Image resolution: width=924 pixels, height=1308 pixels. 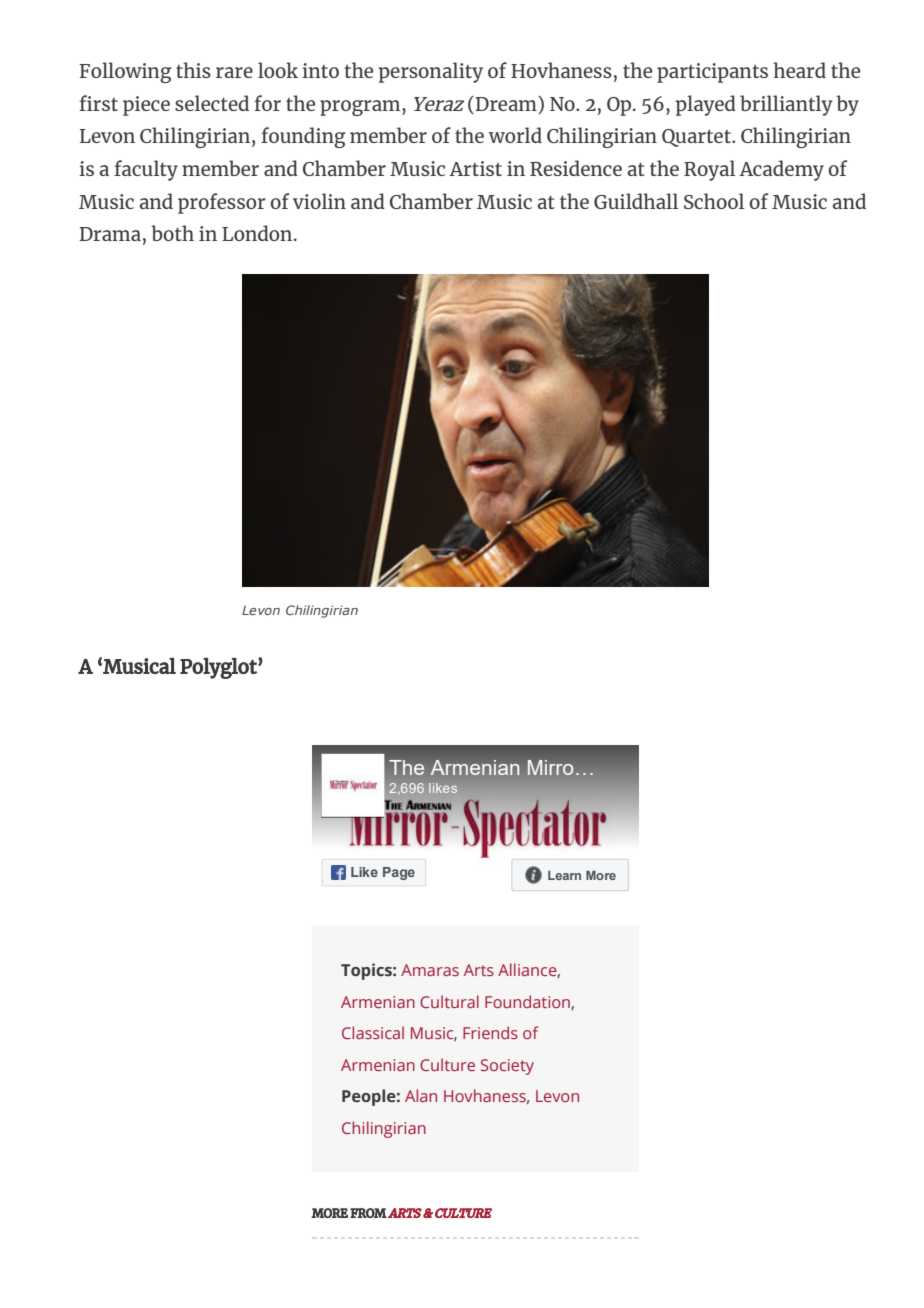 I want to click on selected, so click(x=212, y=103).
